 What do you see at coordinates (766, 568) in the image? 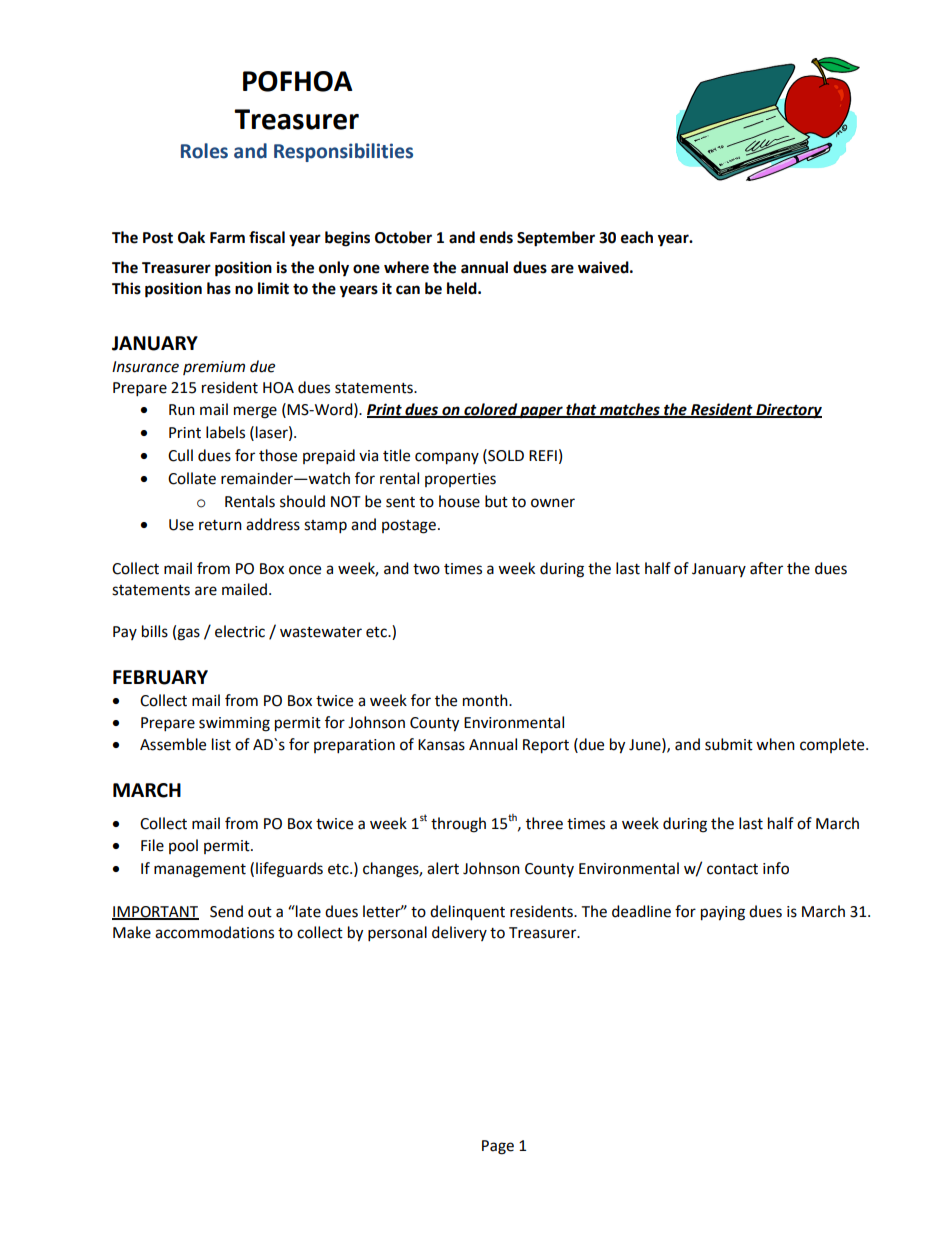
I see `after` at bounding box center [766, 568].
